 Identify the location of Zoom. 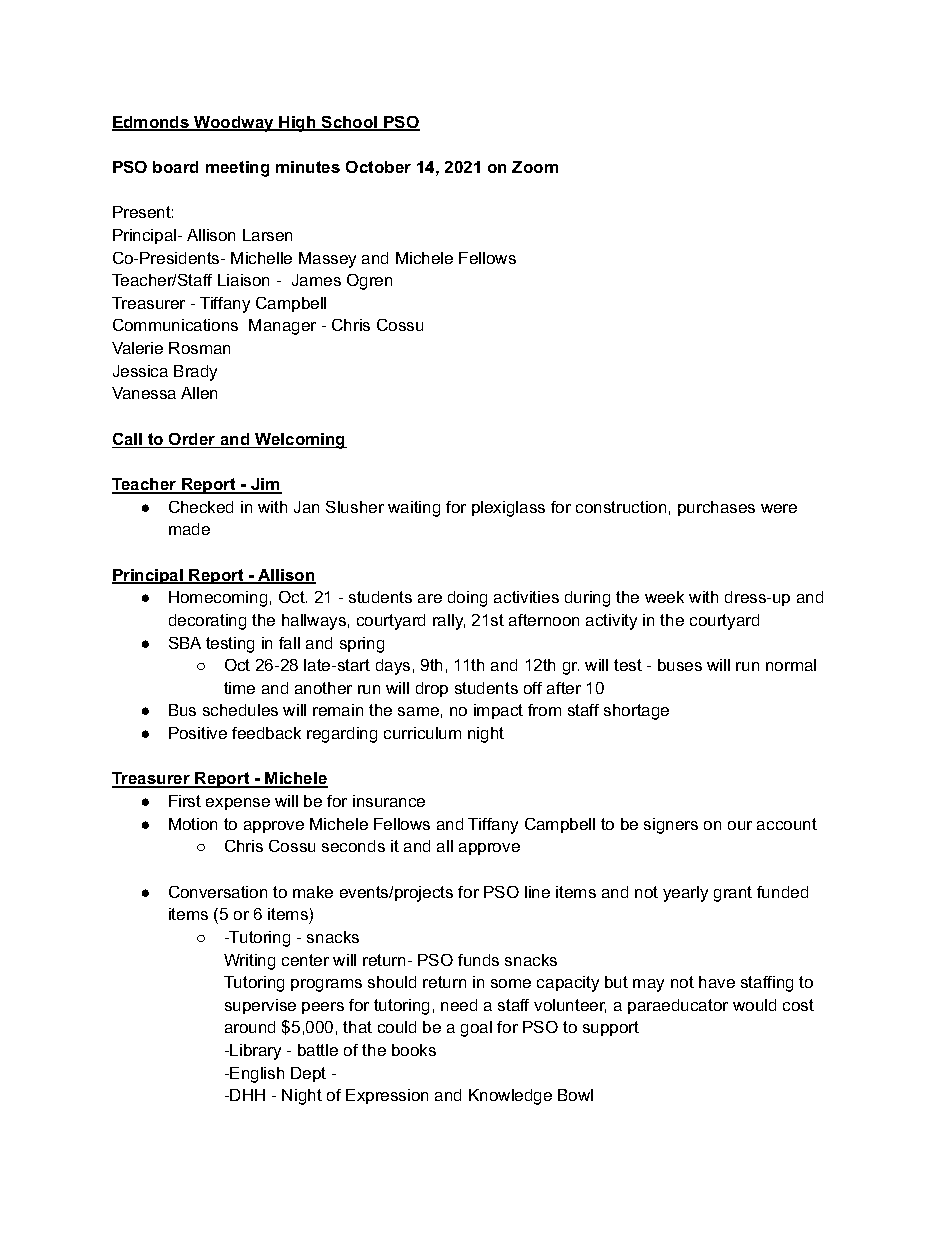
(535, 167).
